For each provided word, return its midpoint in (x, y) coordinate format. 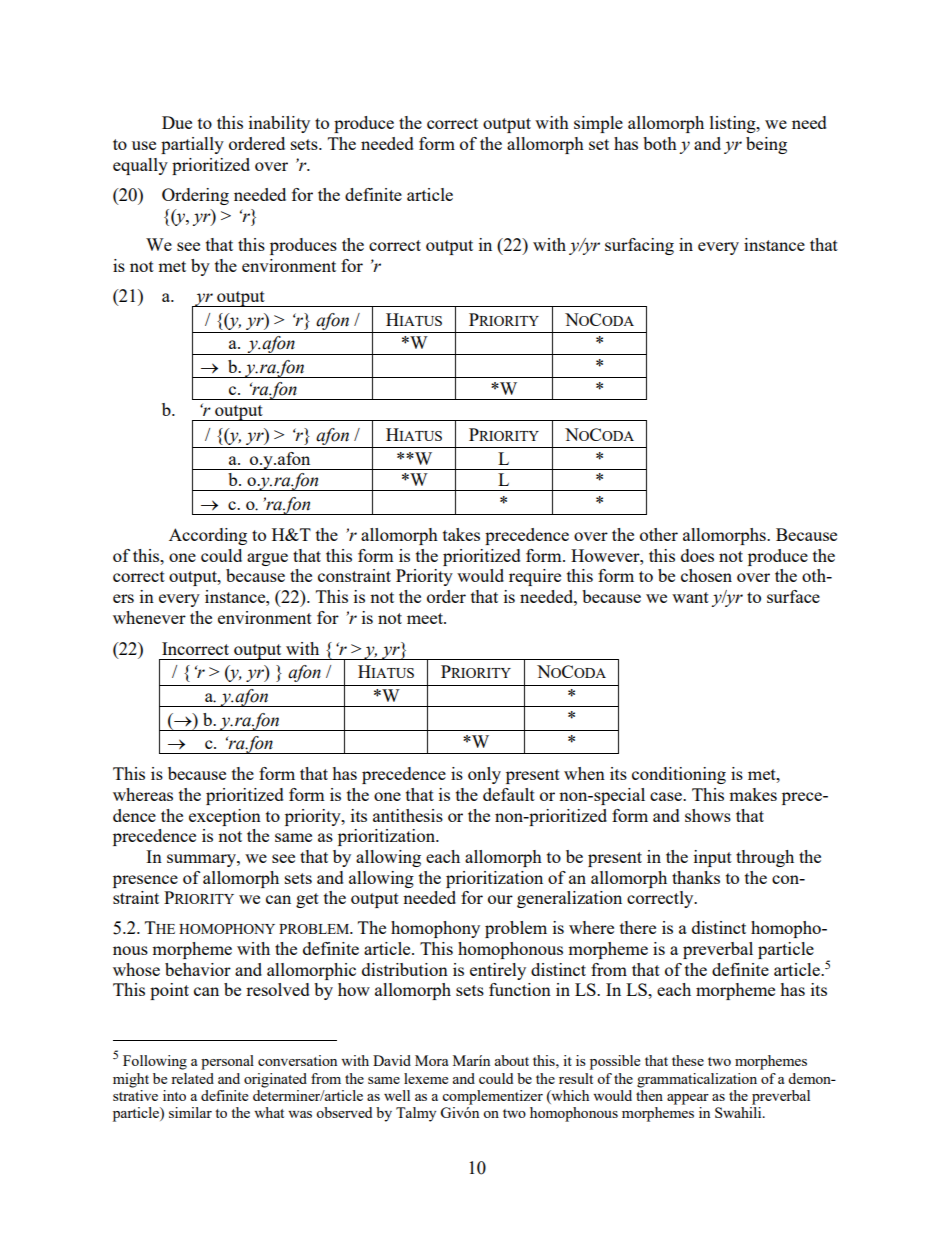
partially (192, 145)
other (659, 534)
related (192, 1078)
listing (734, 124)
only (484, 775)
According (208, 536)
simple (598, 124)
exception (225, 817)
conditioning (679, 775)
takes (461, 534)
